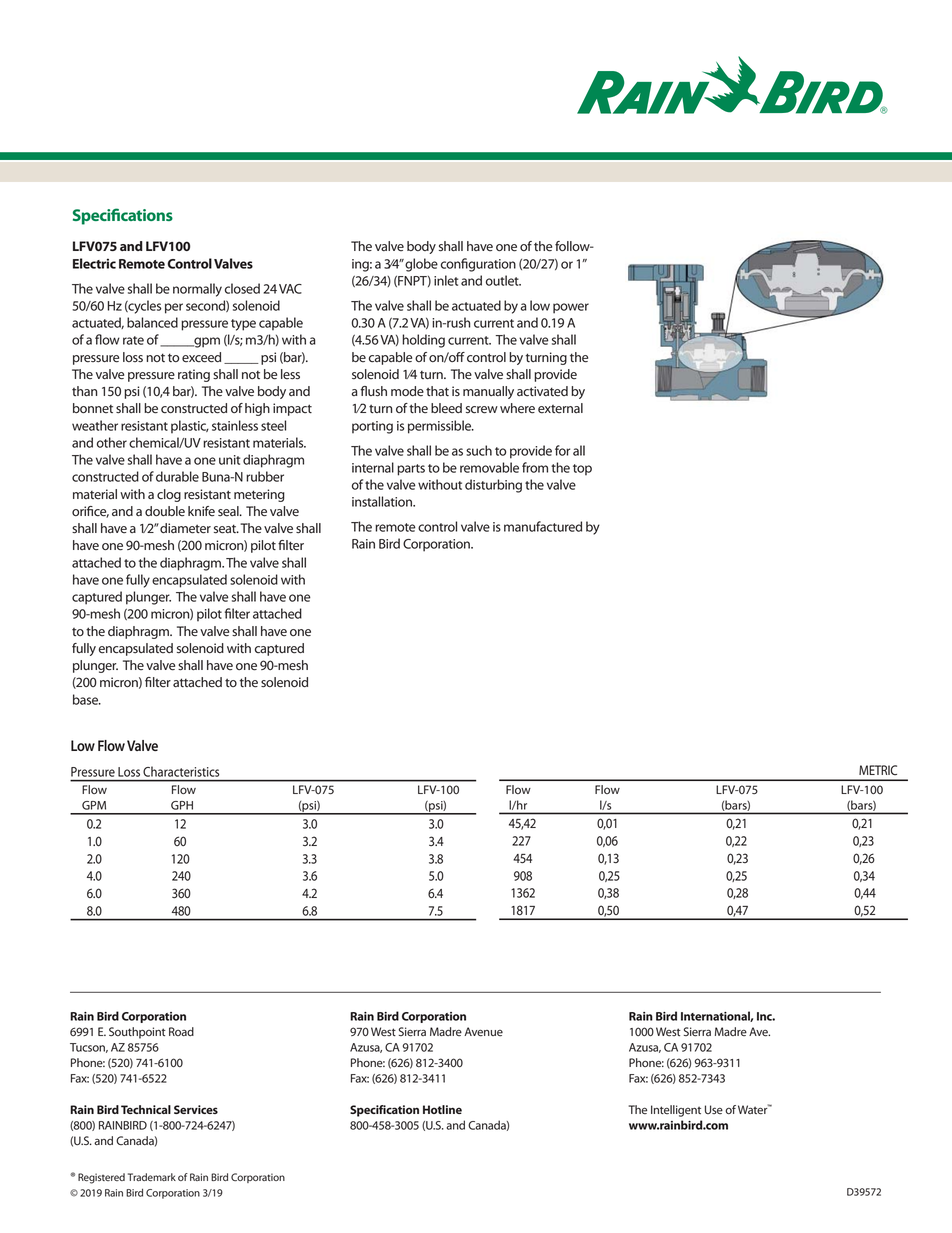 This image has width=952, height=1233. I want to click on top, so click(582, 470).
